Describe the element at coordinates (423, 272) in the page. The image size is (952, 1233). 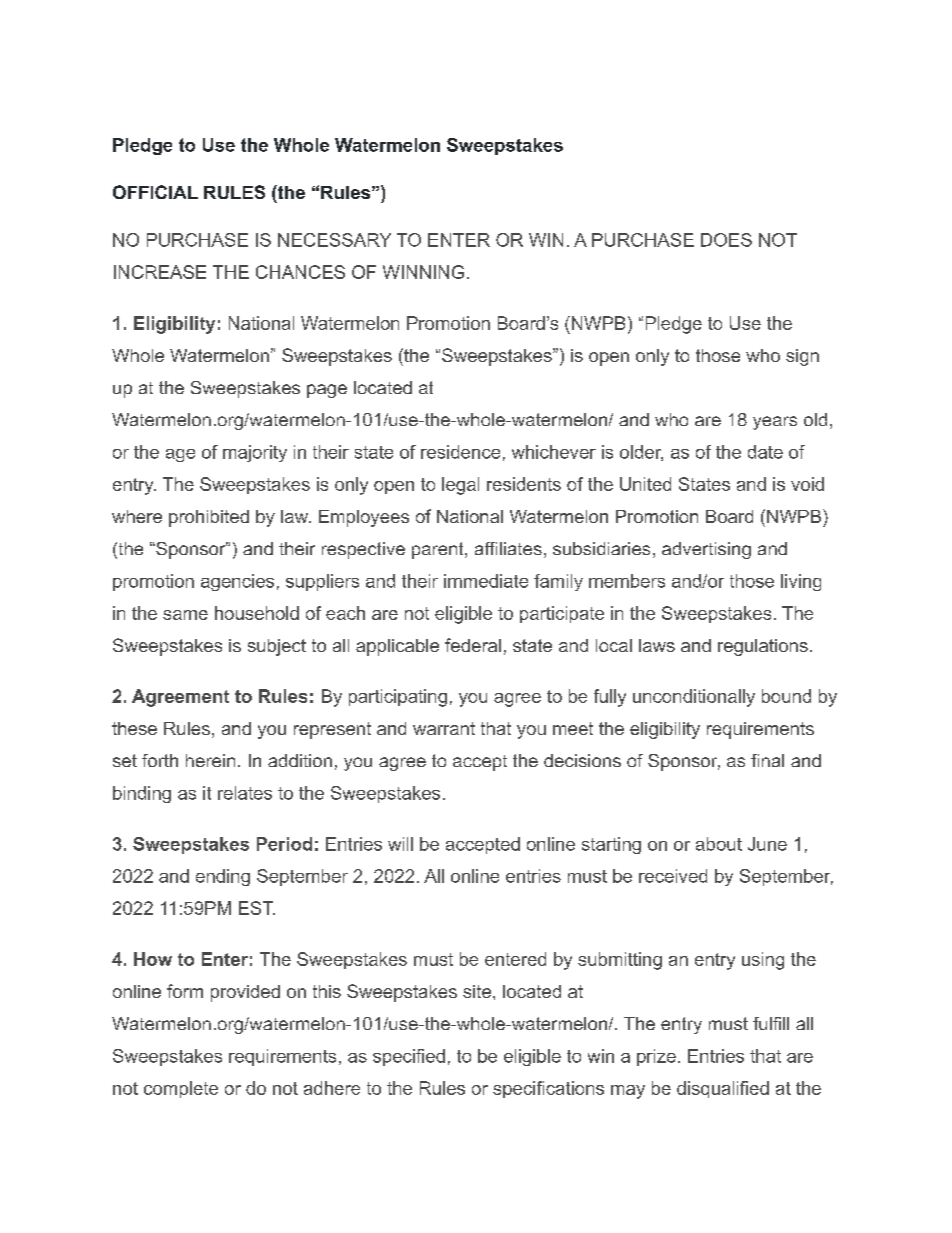
I see `WINNING` at that location.
